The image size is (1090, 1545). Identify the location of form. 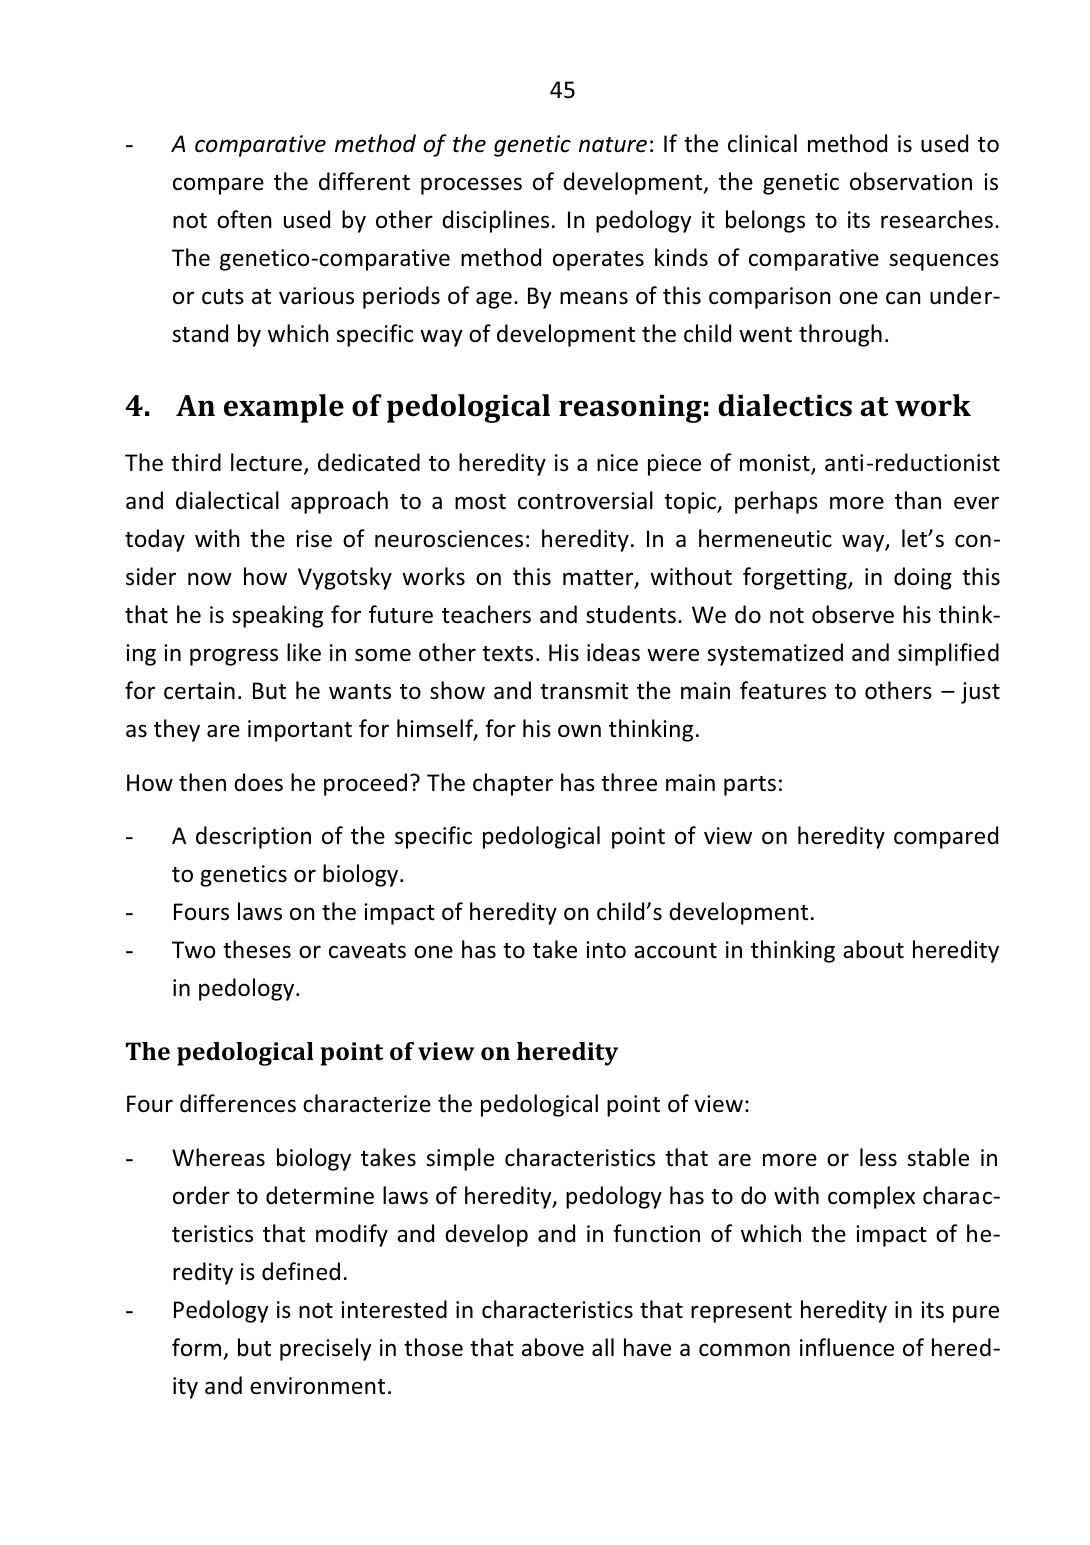
(196, 1347).
